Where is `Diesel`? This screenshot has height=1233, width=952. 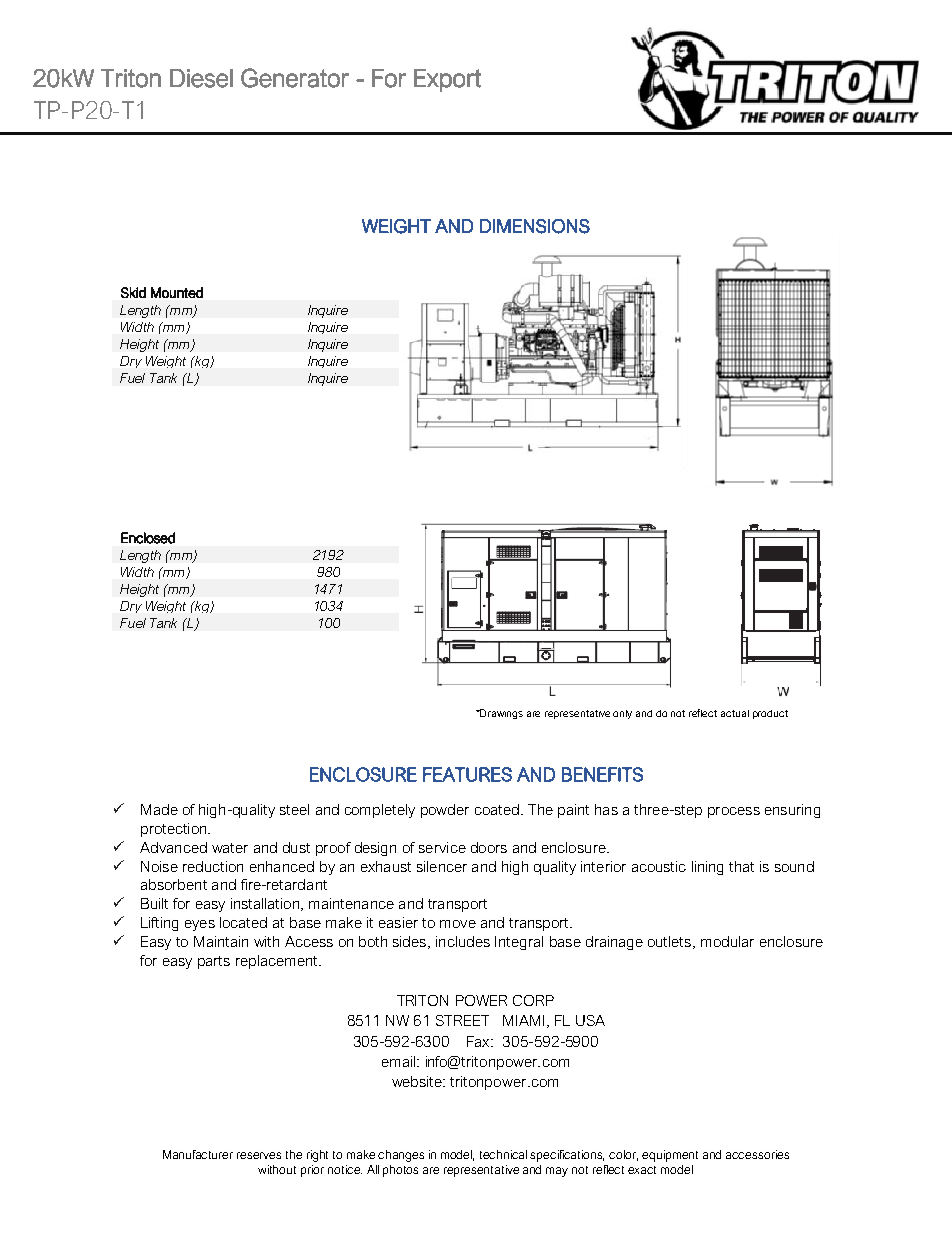
Diesel is located at coordinates (201, 78).
